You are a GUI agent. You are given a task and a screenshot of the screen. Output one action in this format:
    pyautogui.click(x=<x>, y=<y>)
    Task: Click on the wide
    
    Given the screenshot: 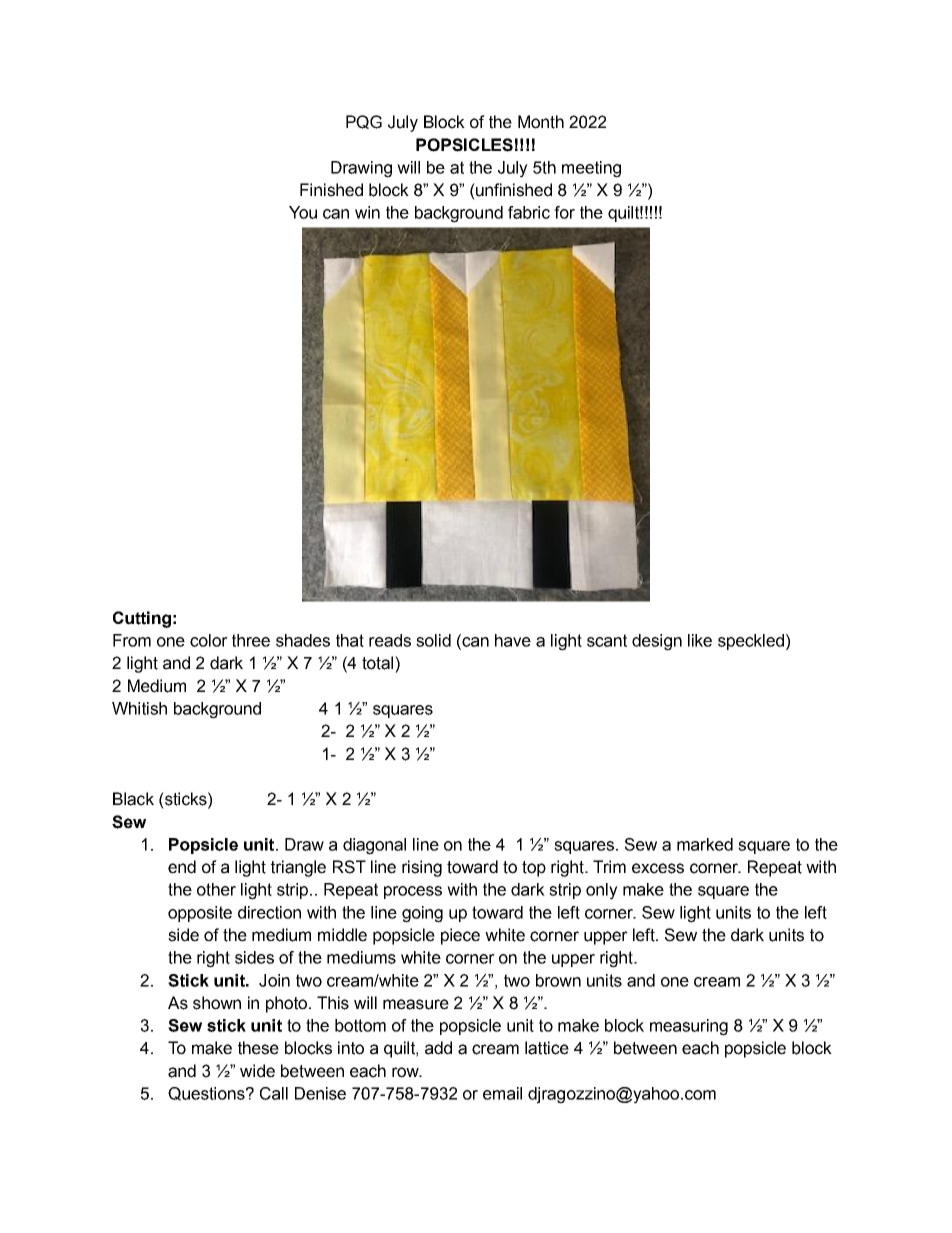 What is the action you would take?
    pyautogui.click(x=257, y=1071)
